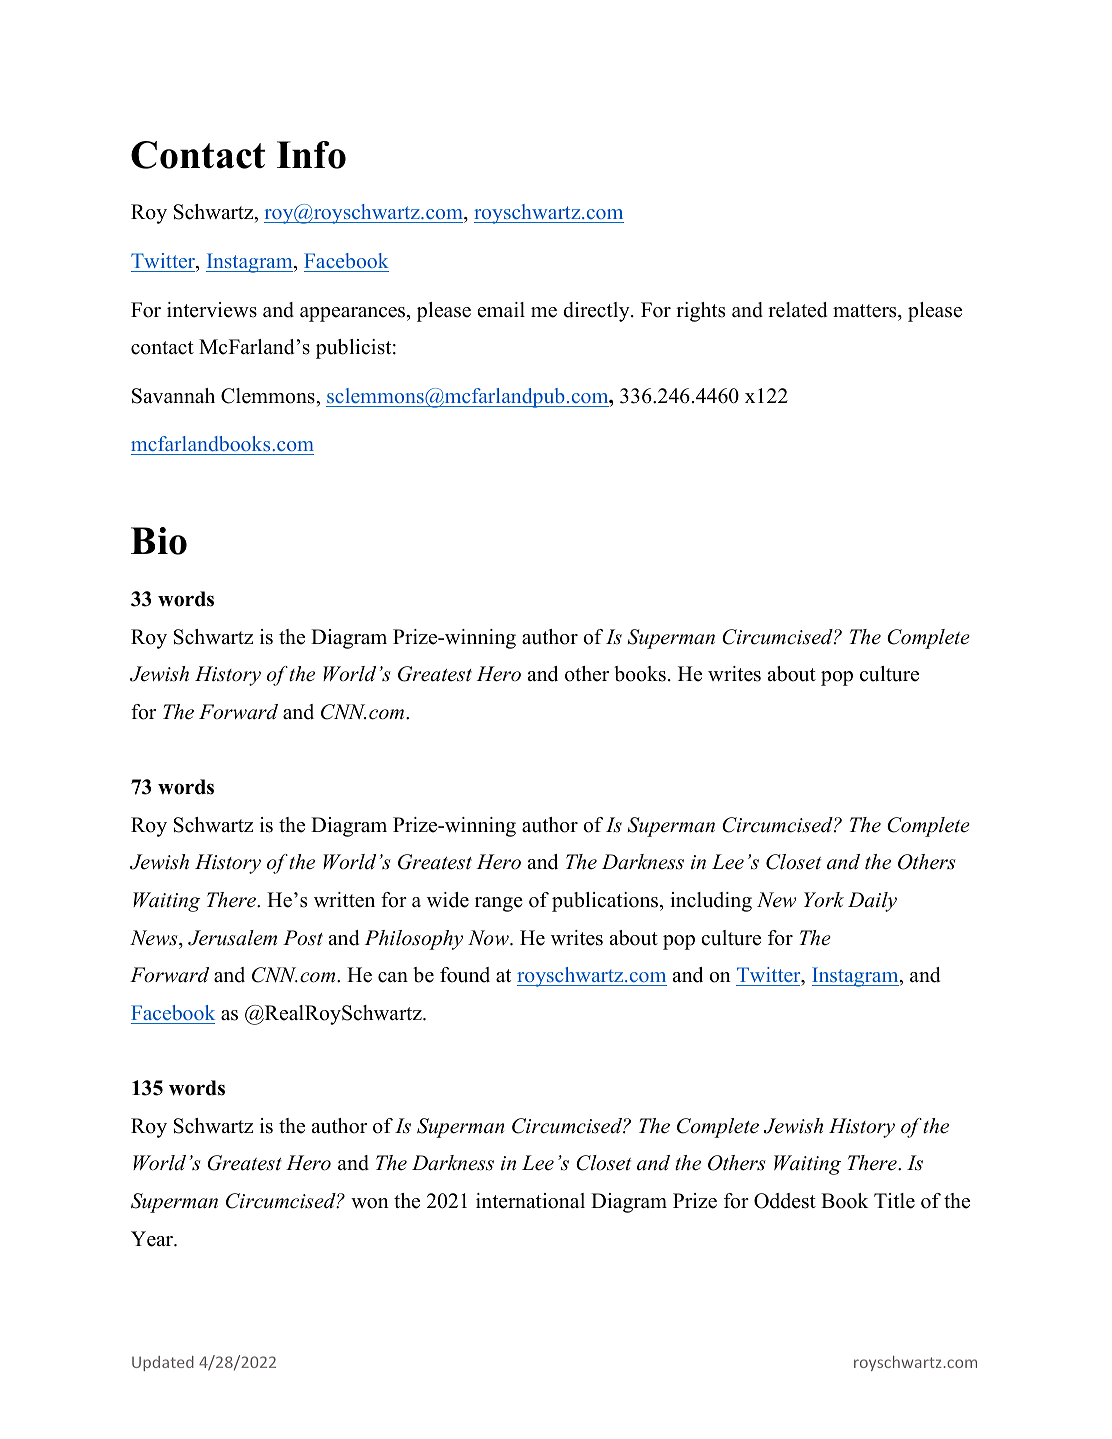 The height and width of the screenshot is (1439, 1112). Describe the element at coordinates (499, 904) in the screenshot. I see `range` at that location.
